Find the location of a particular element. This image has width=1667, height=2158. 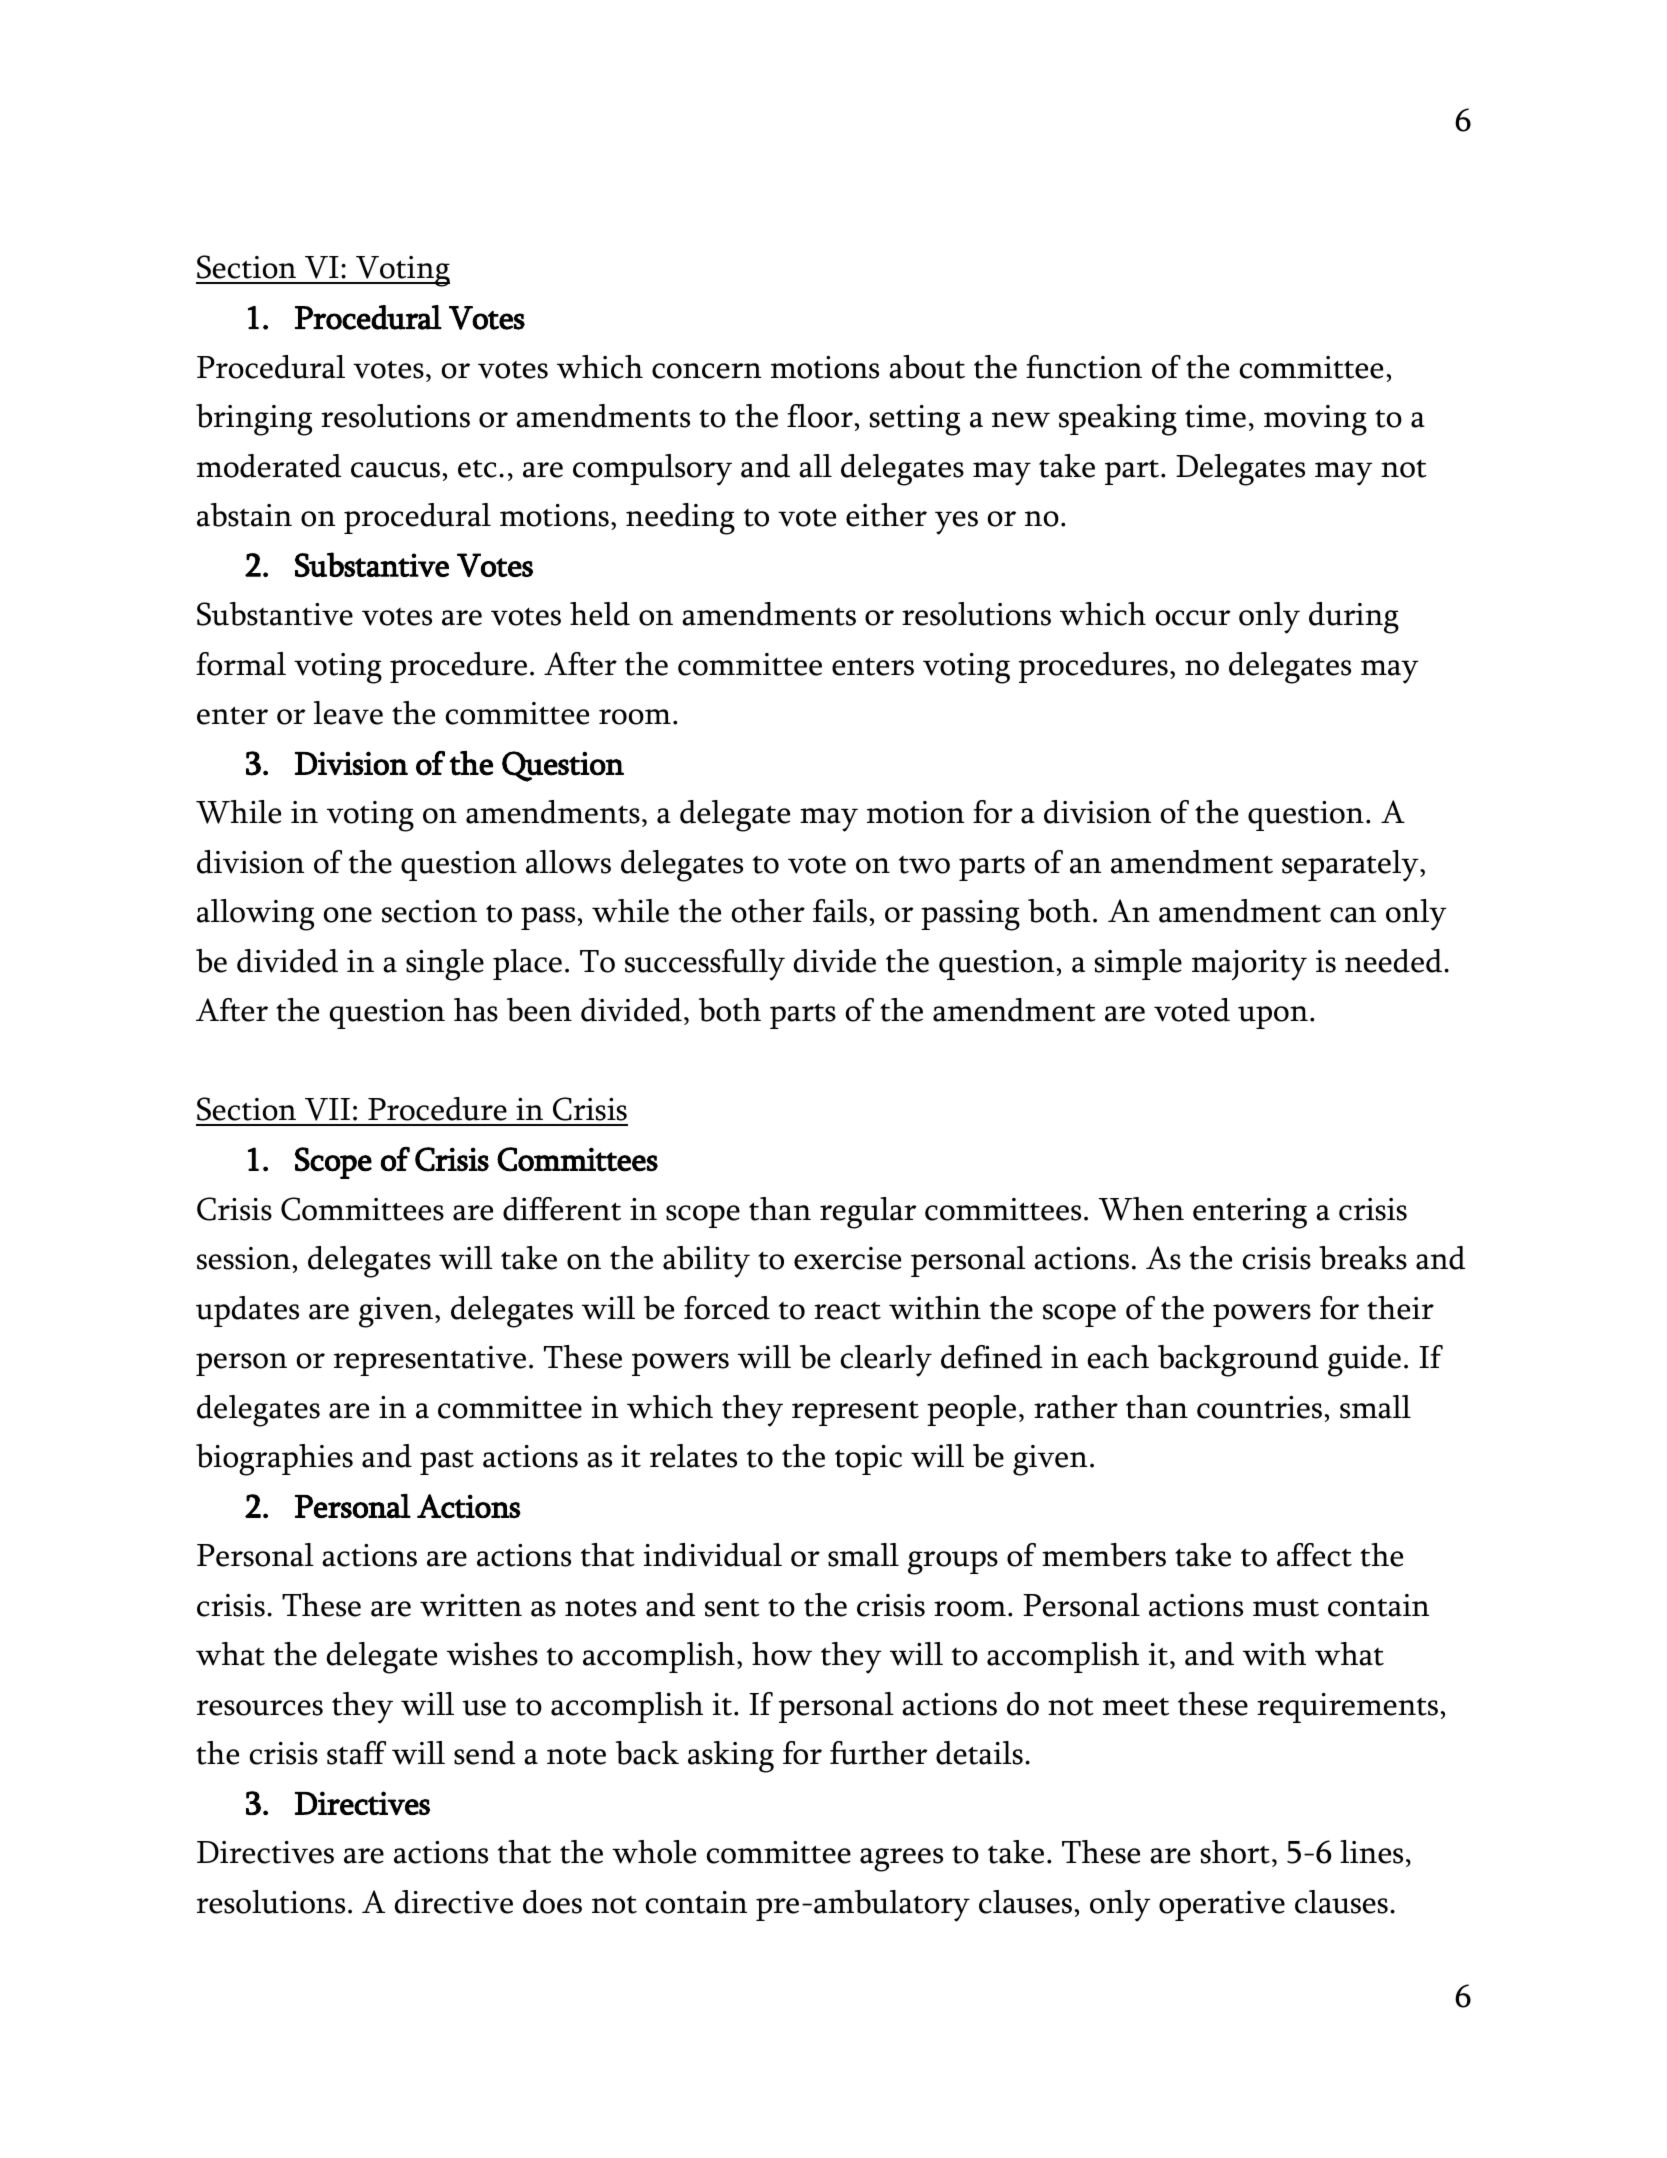

topic is located at coordinates (868, 1460).
